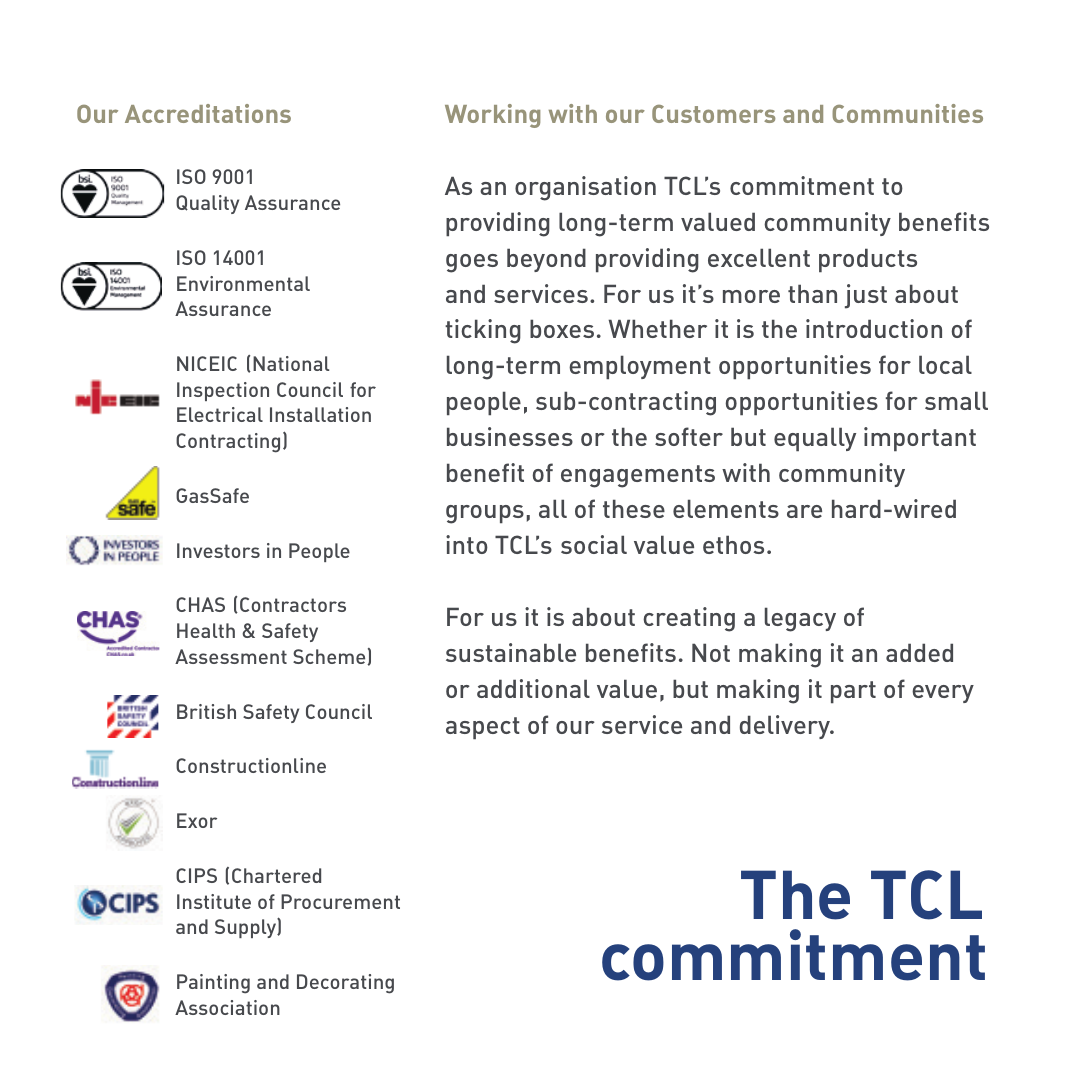 Image resolution: width=1092 pixels, height=1092 pixels. Describe the element at coordinates (594, 544) in the screenshot. I see `social` at that location.
